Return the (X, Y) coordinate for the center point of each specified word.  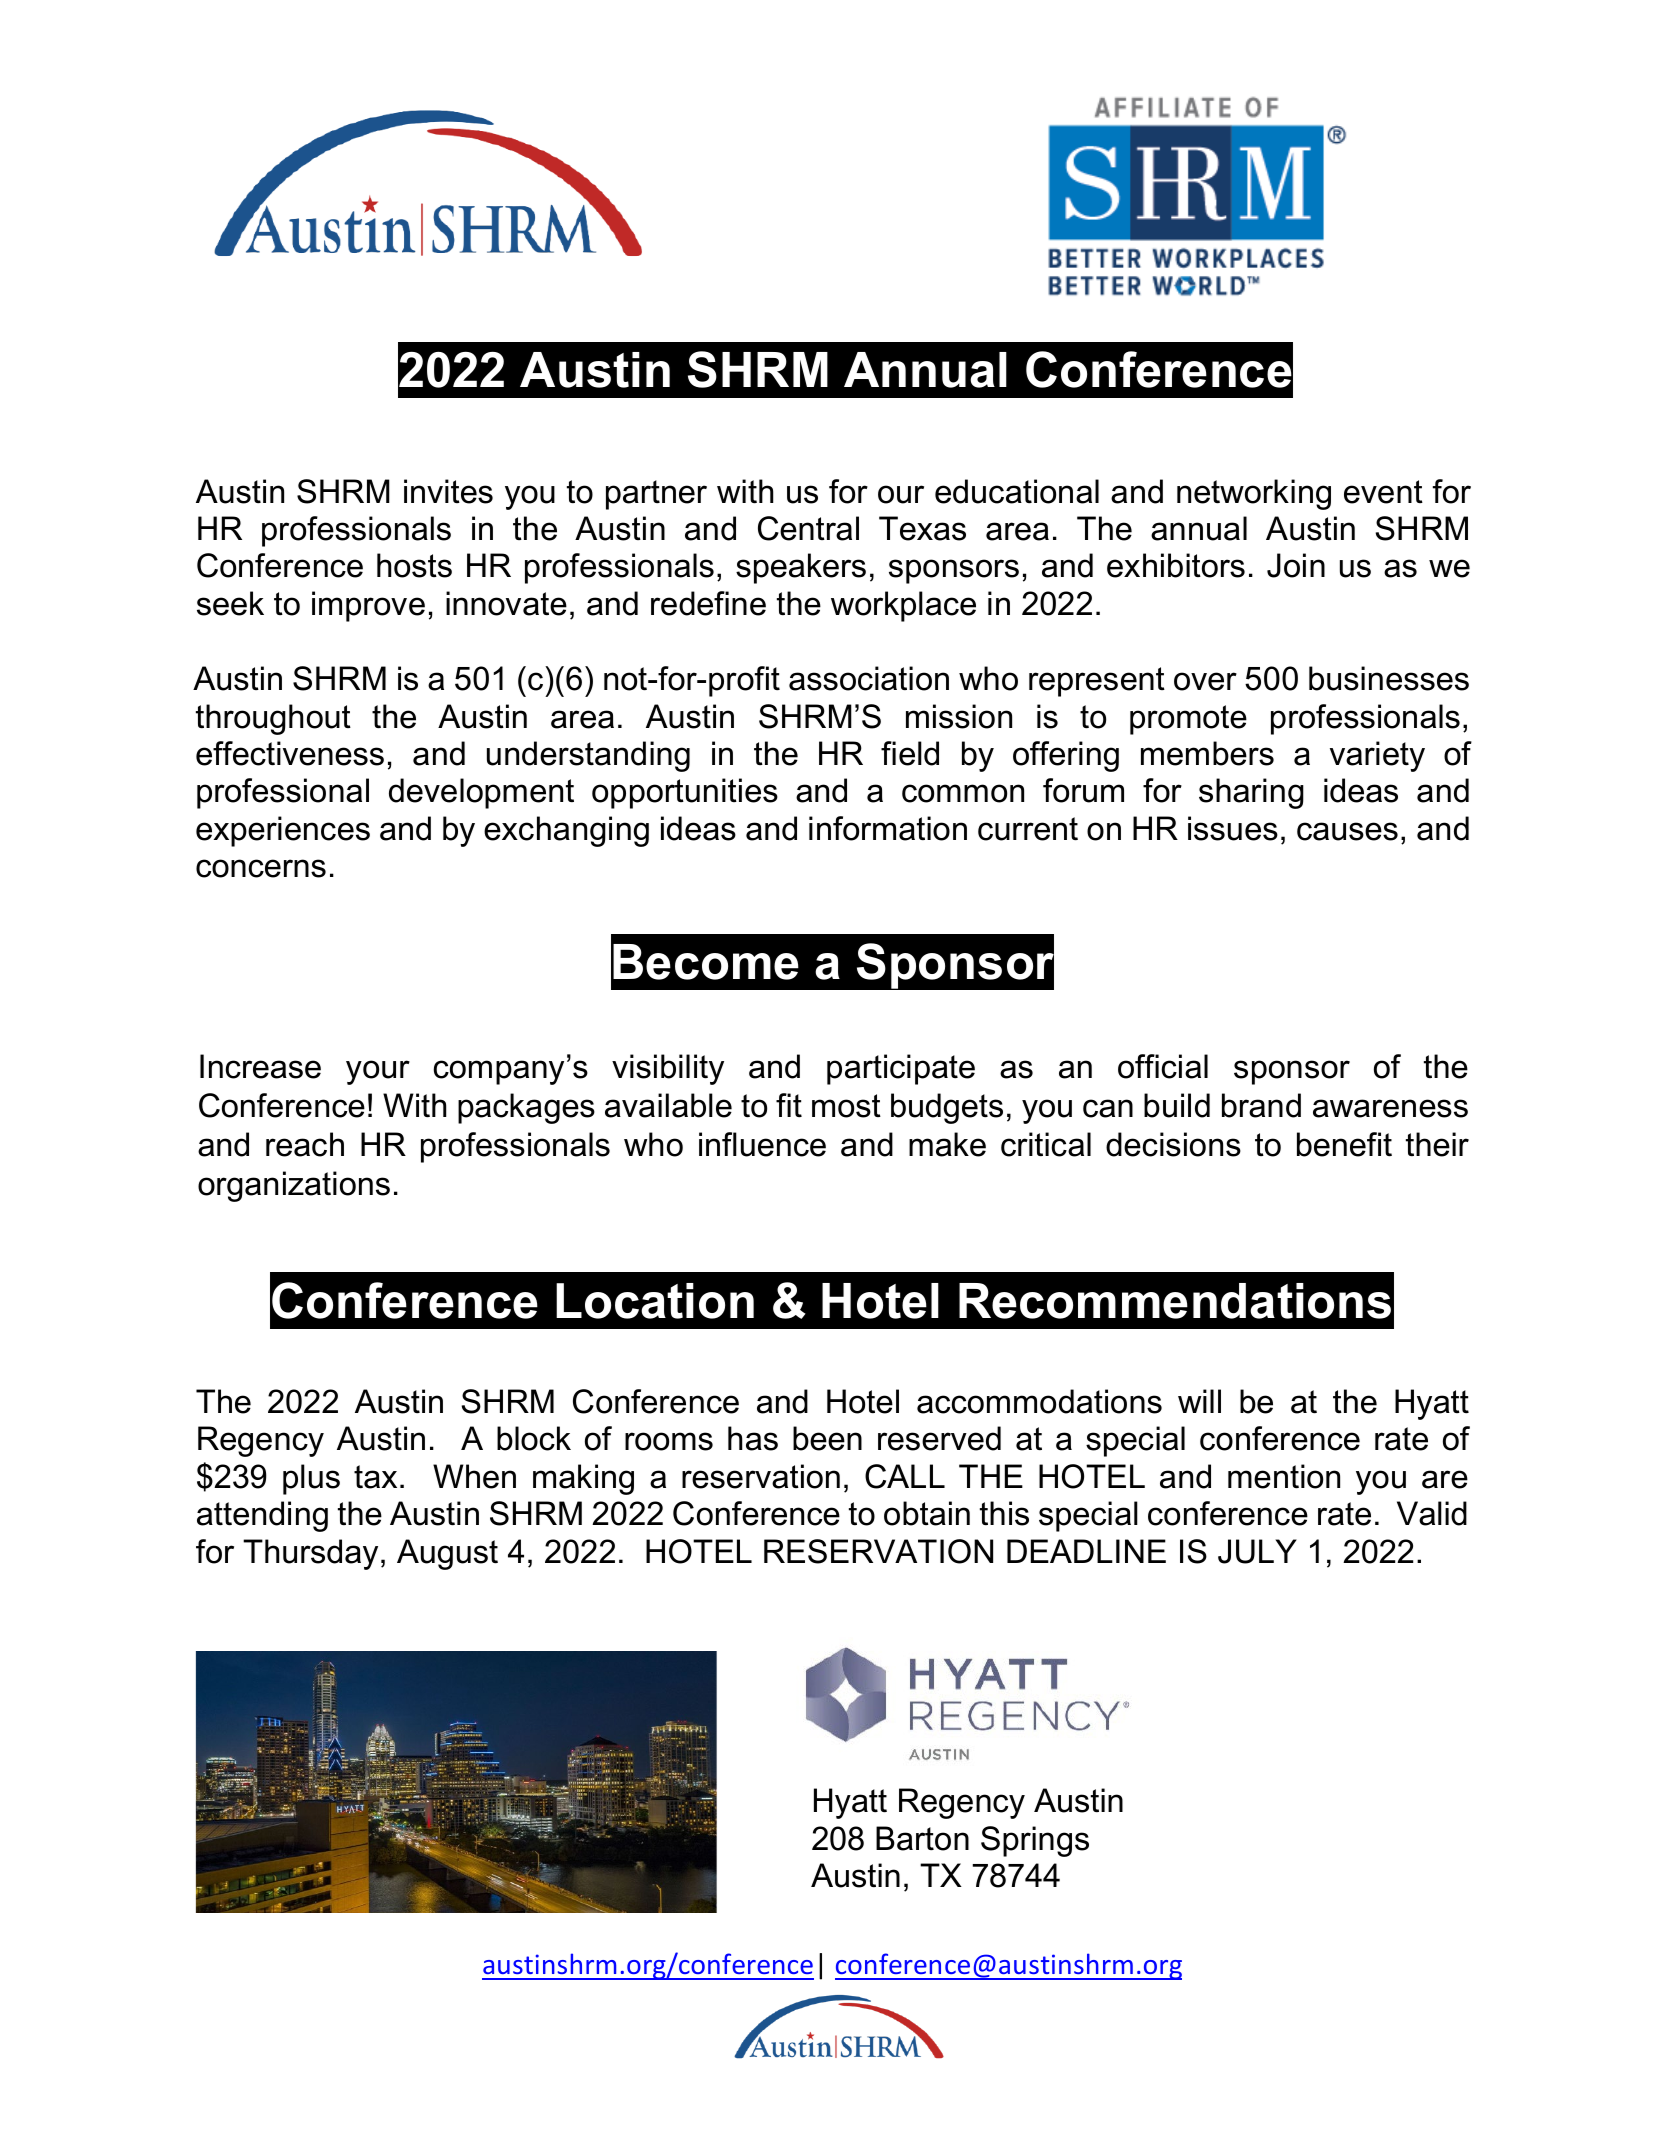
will (1199, 1401)
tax (375, 1477)
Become (706, 962)
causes (1347, 831)
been (827, 1438)
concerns (261, 868)
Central (808, 528)
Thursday (310, 1554)
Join (1296, 565)
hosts (414, 565)
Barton (922, 1838)
